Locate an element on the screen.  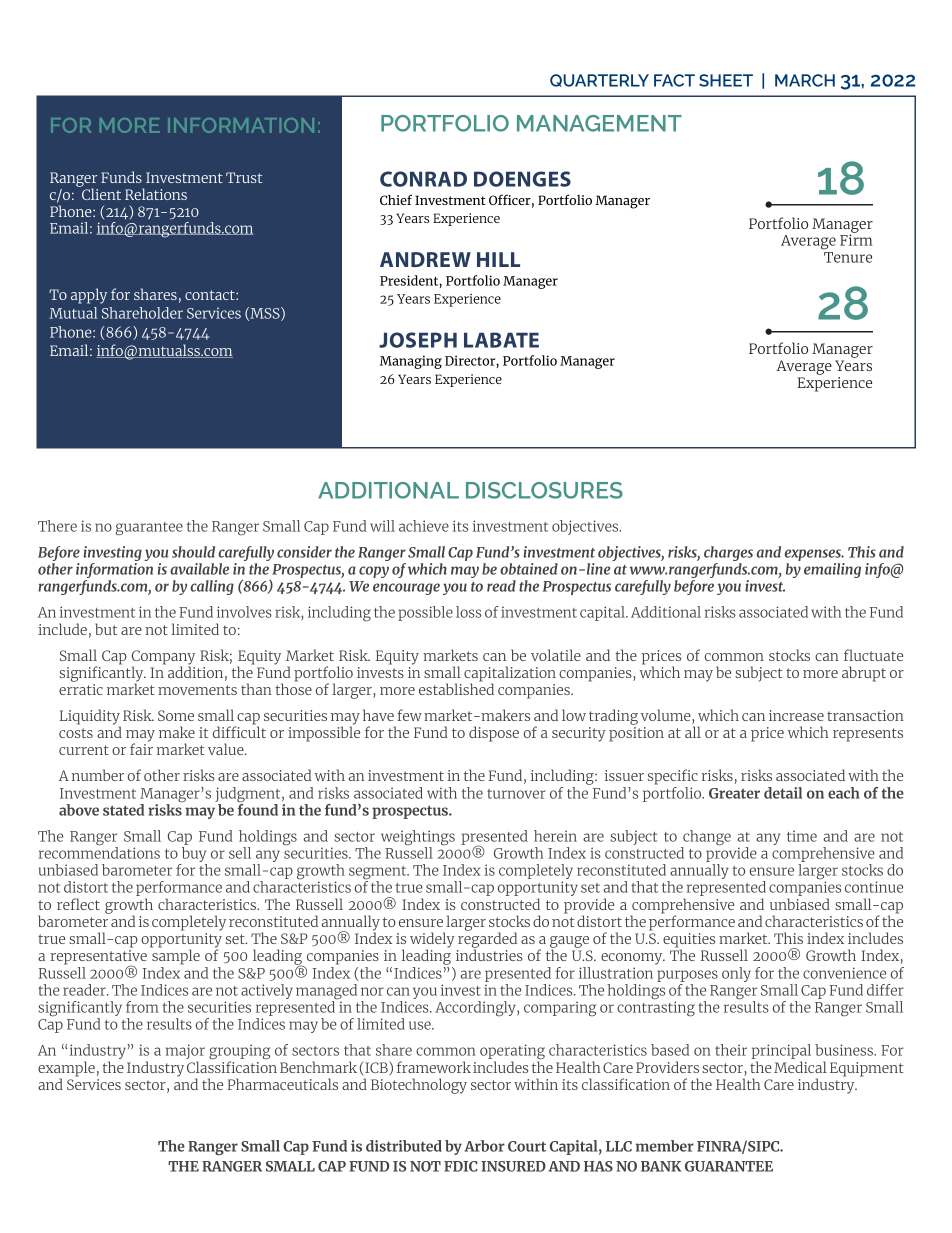
loss is located at coordinates (468, 612).
